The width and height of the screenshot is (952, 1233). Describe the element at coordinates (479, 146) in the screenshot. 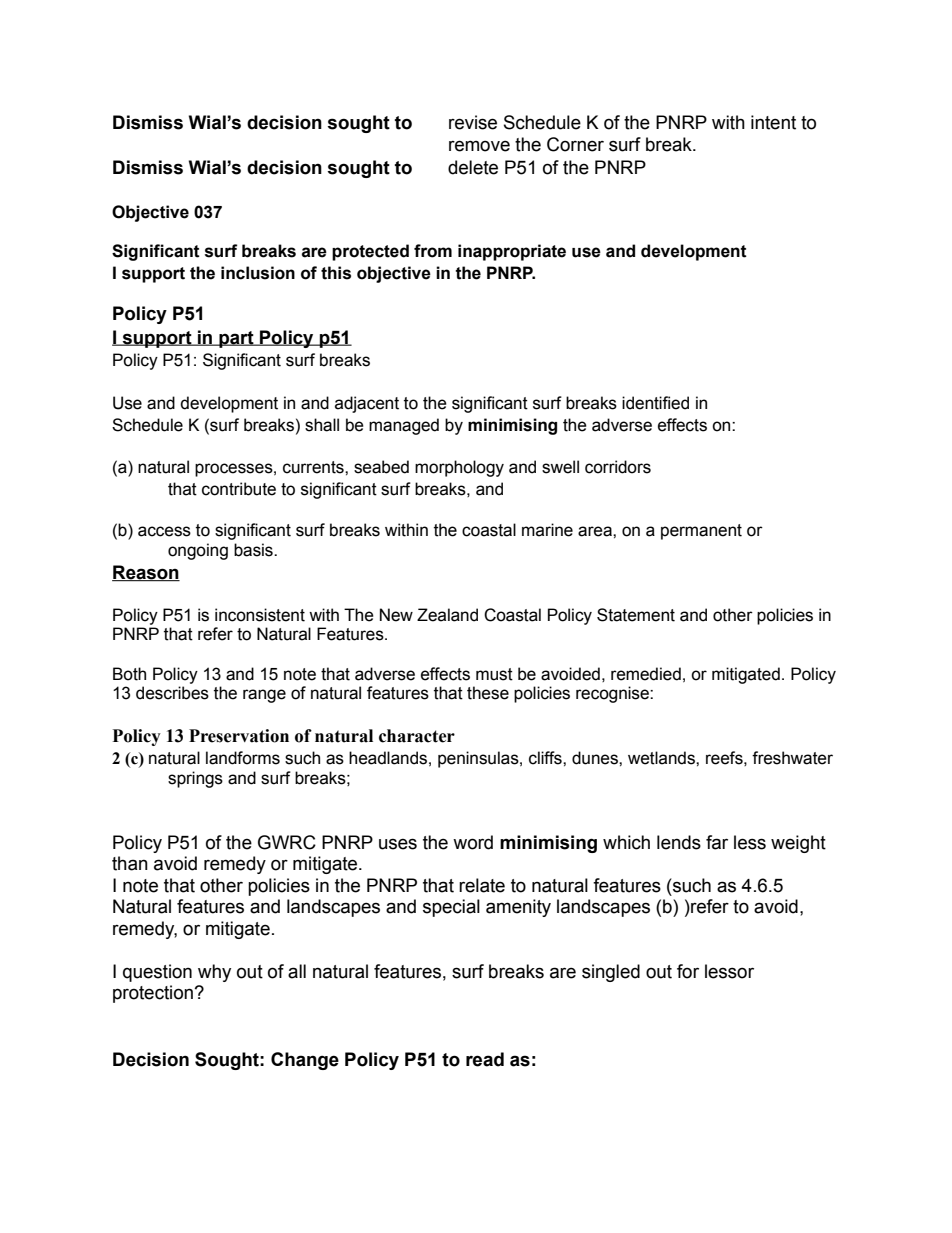

I see `remove` at that location.
